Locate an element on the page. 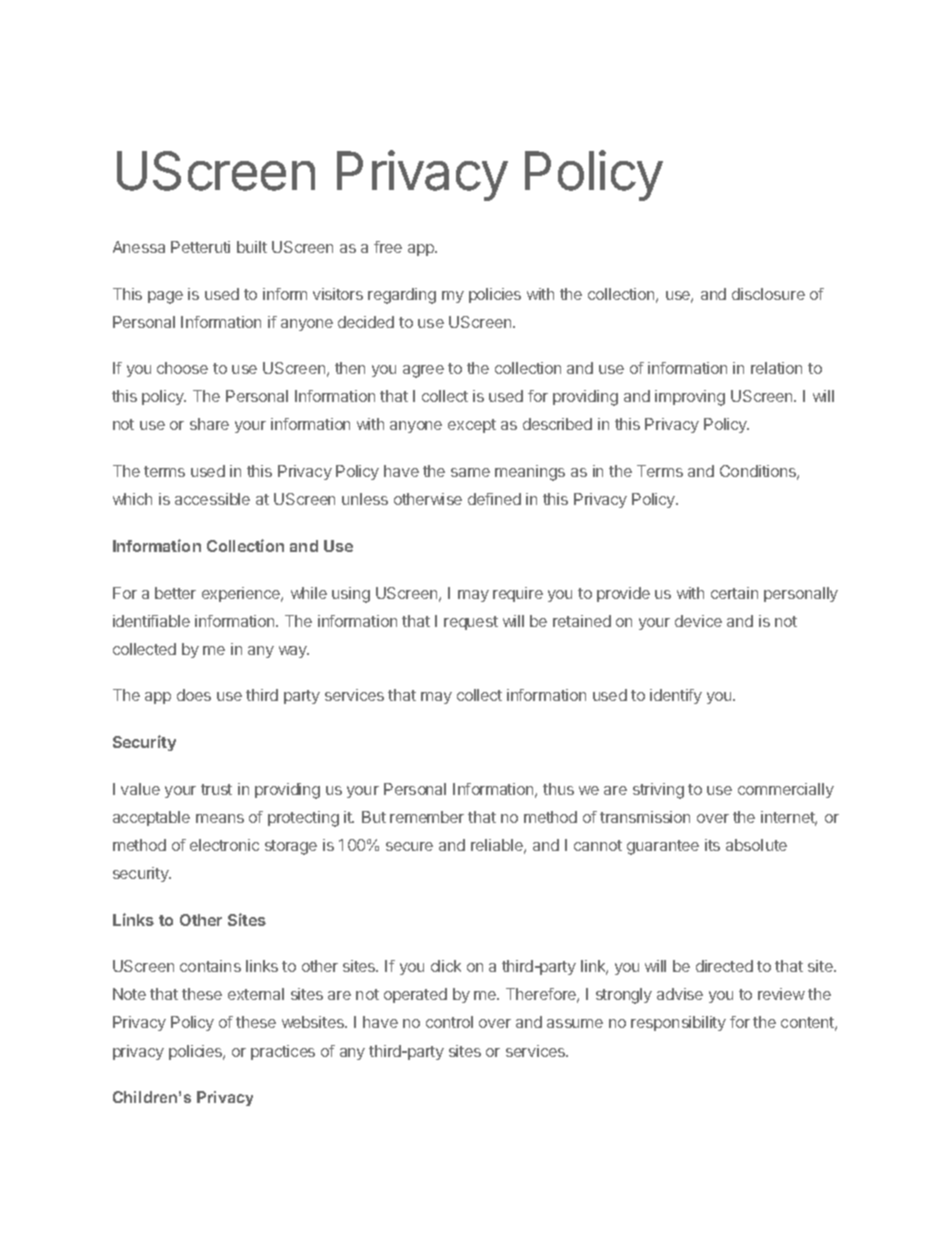  request is located at coordinates (471, 623).
